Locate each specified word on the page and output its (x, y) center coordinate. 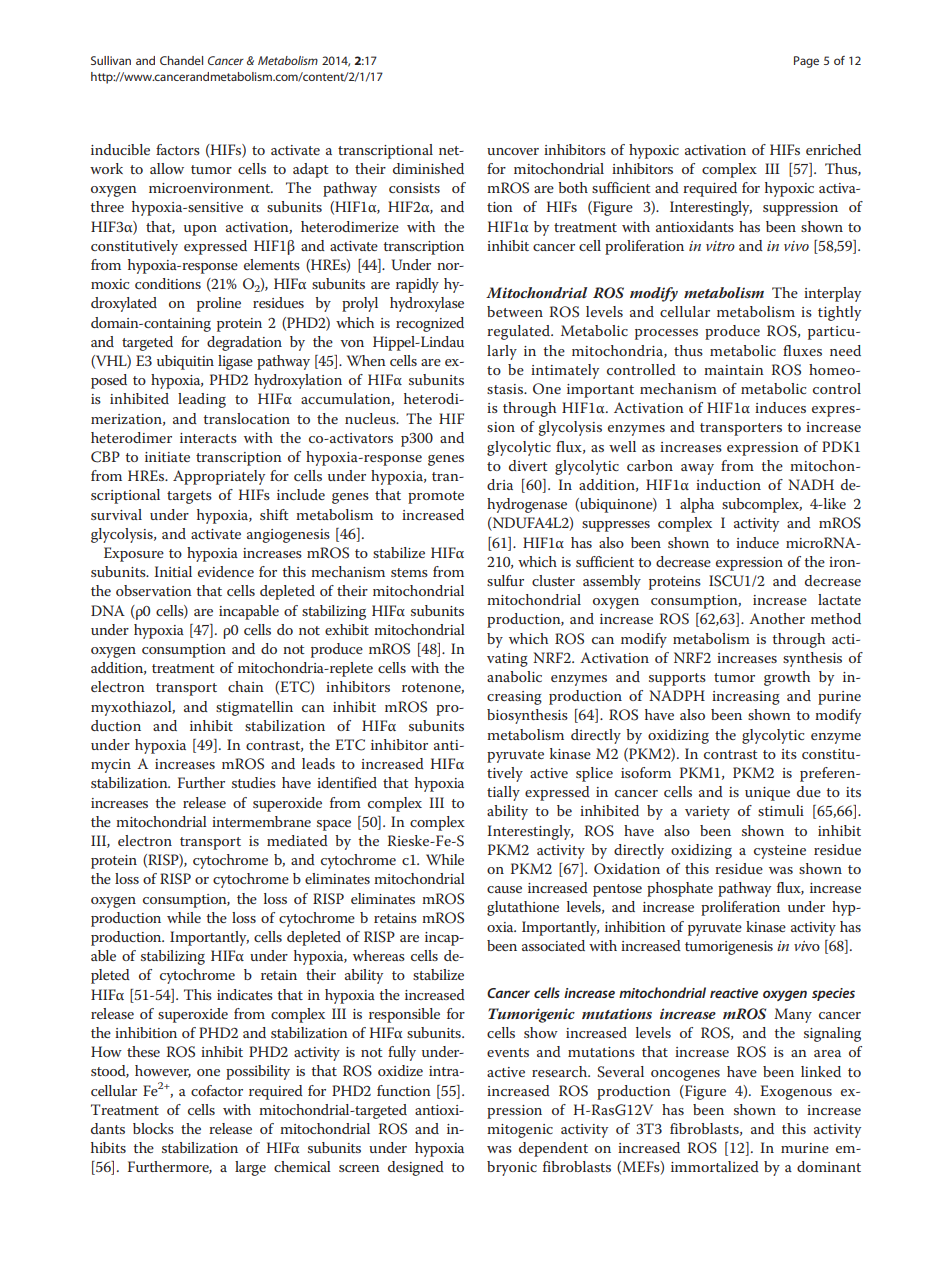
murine (805, 1148)
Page (806, 62)
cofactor (217, 1090)
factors (178, 149)
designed (416, 1168)
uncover (513, 151)
